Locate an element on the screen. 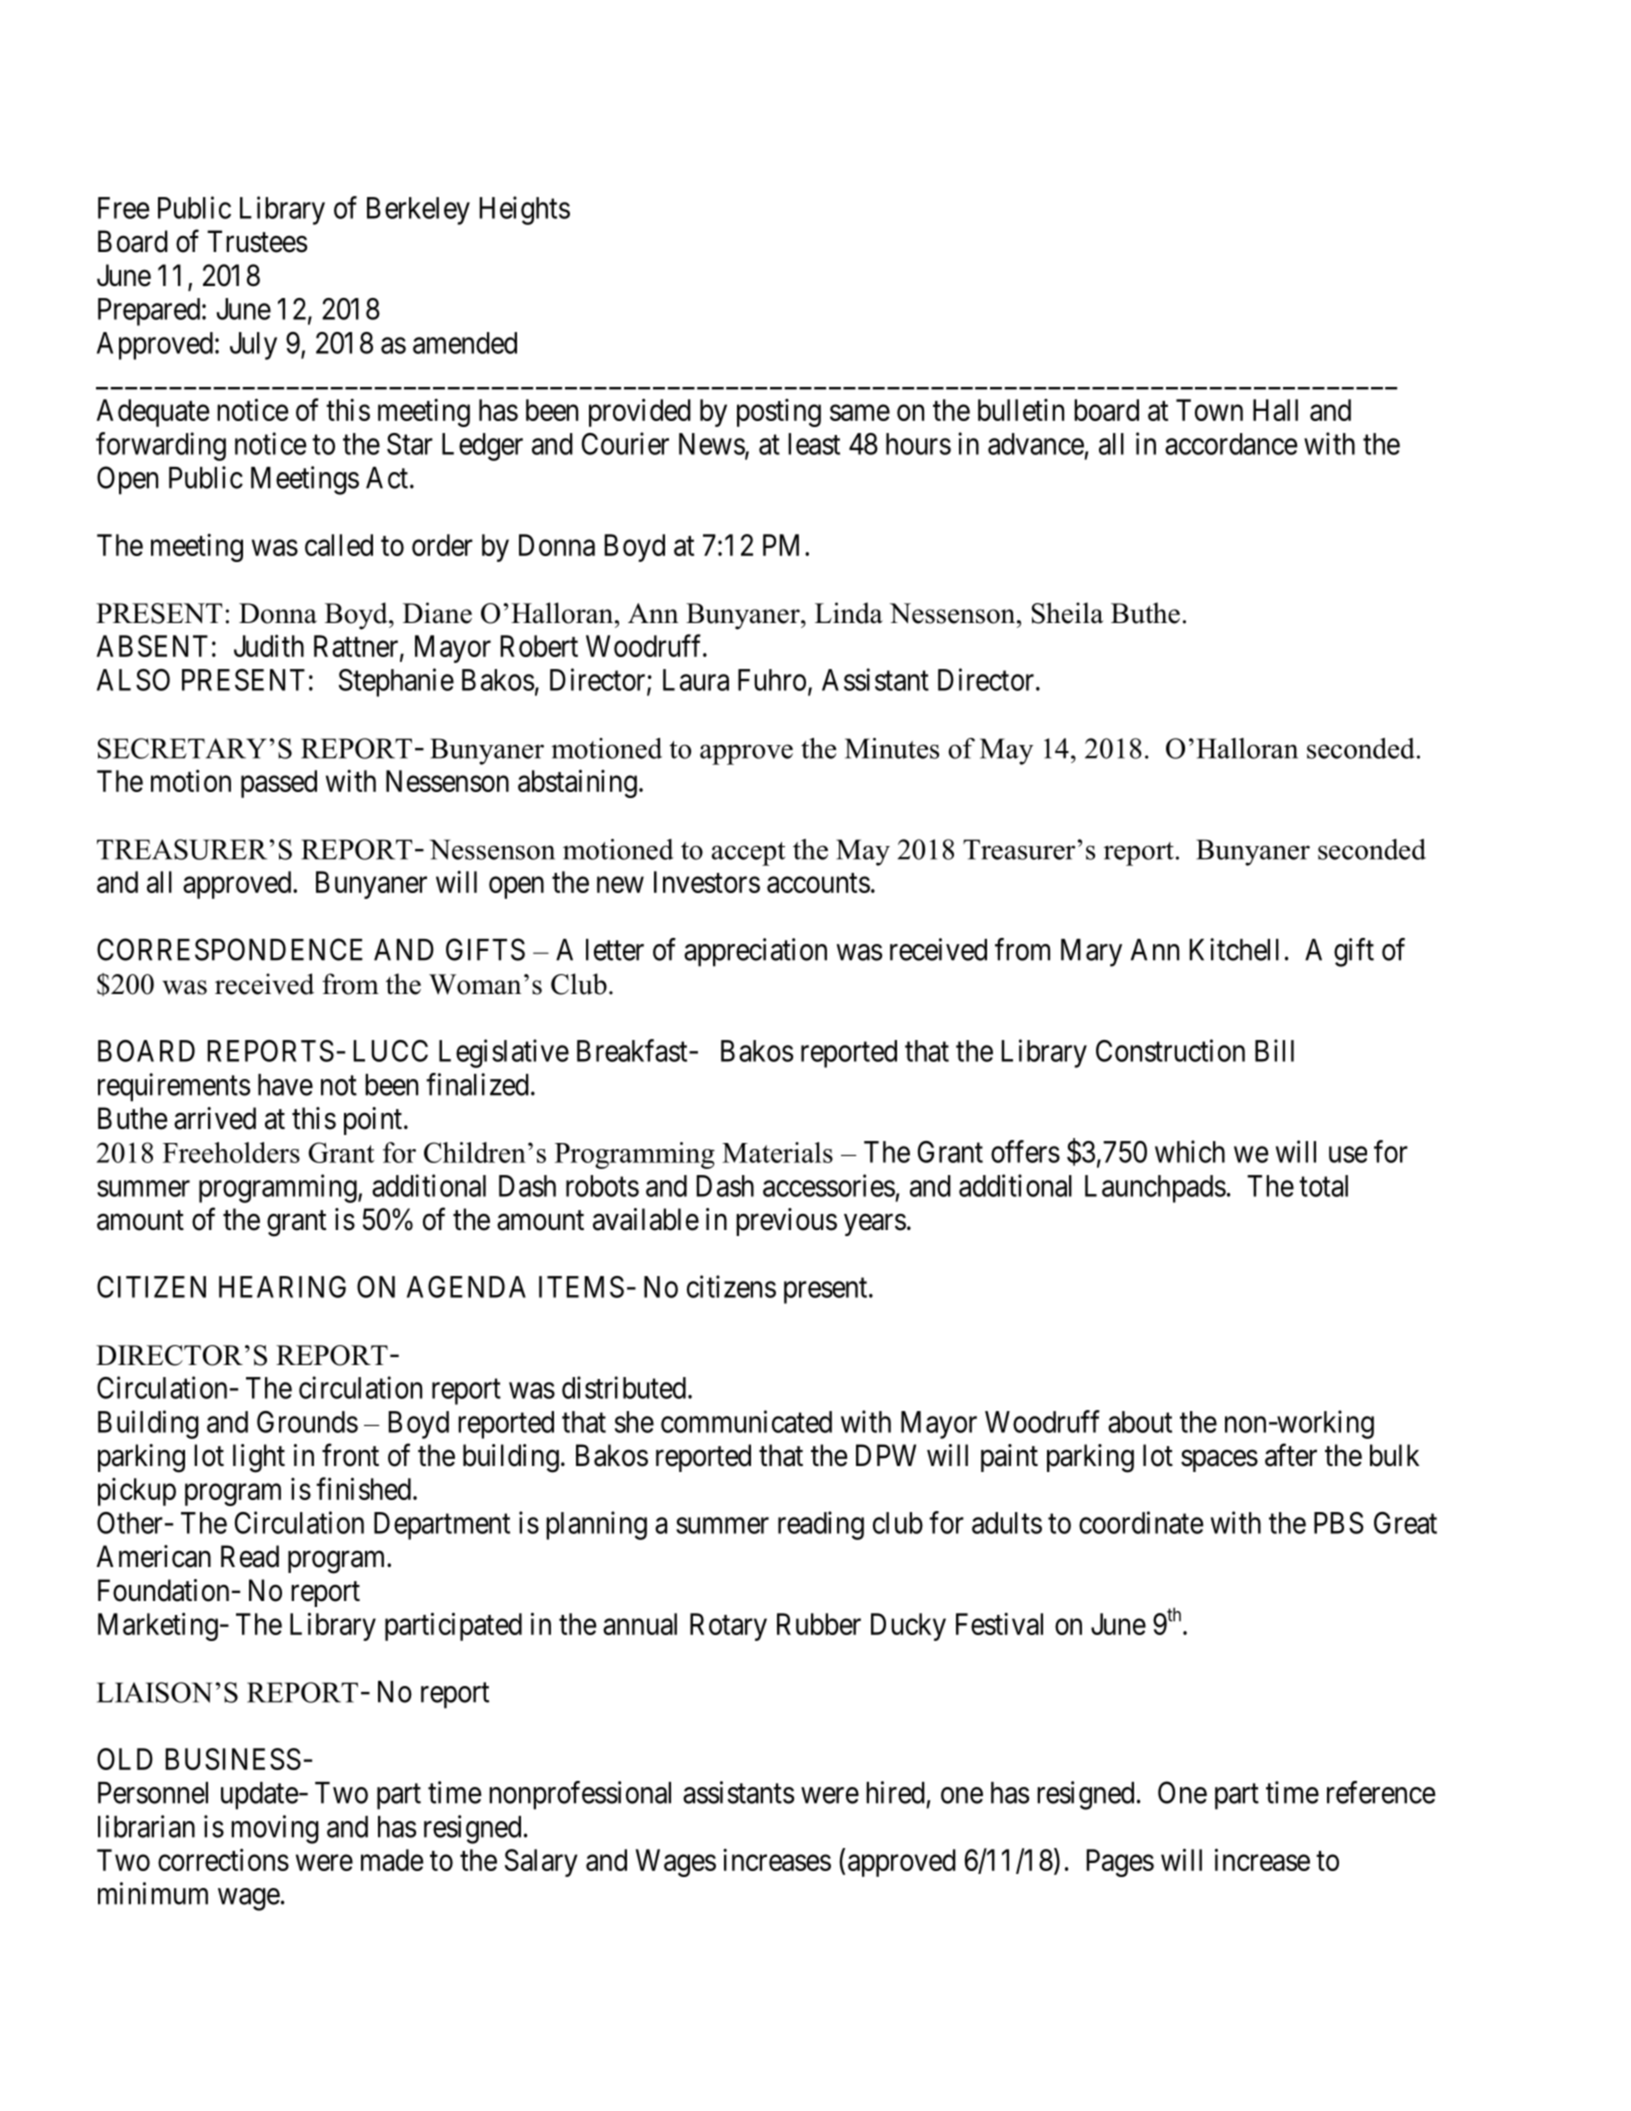 Image resolution: width=1631 pixels, height=2111 pixels. passed is located at coordinates (279, 784).
